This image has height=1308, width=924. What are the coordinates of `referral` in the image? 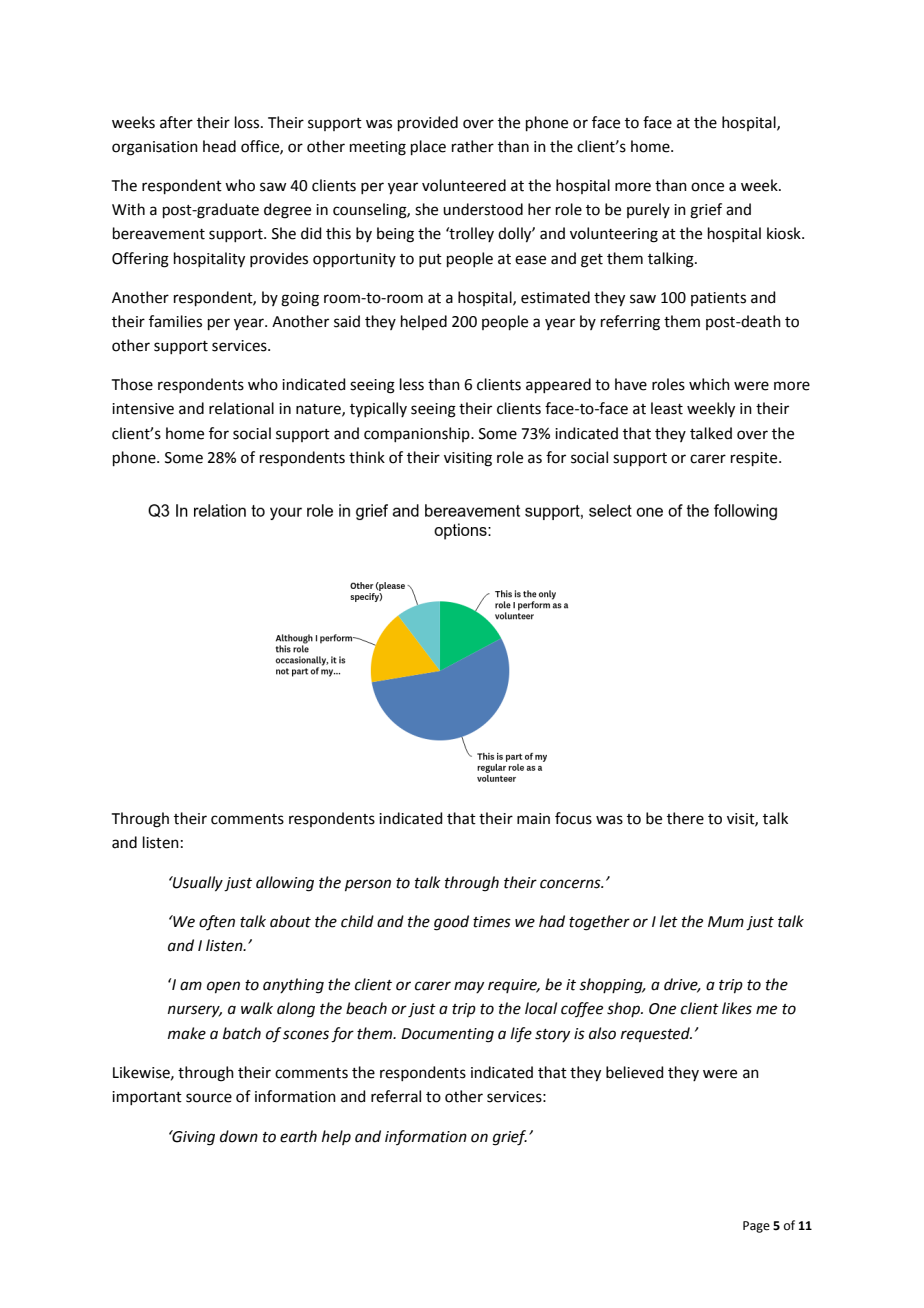 It's located at (396, 1096).
